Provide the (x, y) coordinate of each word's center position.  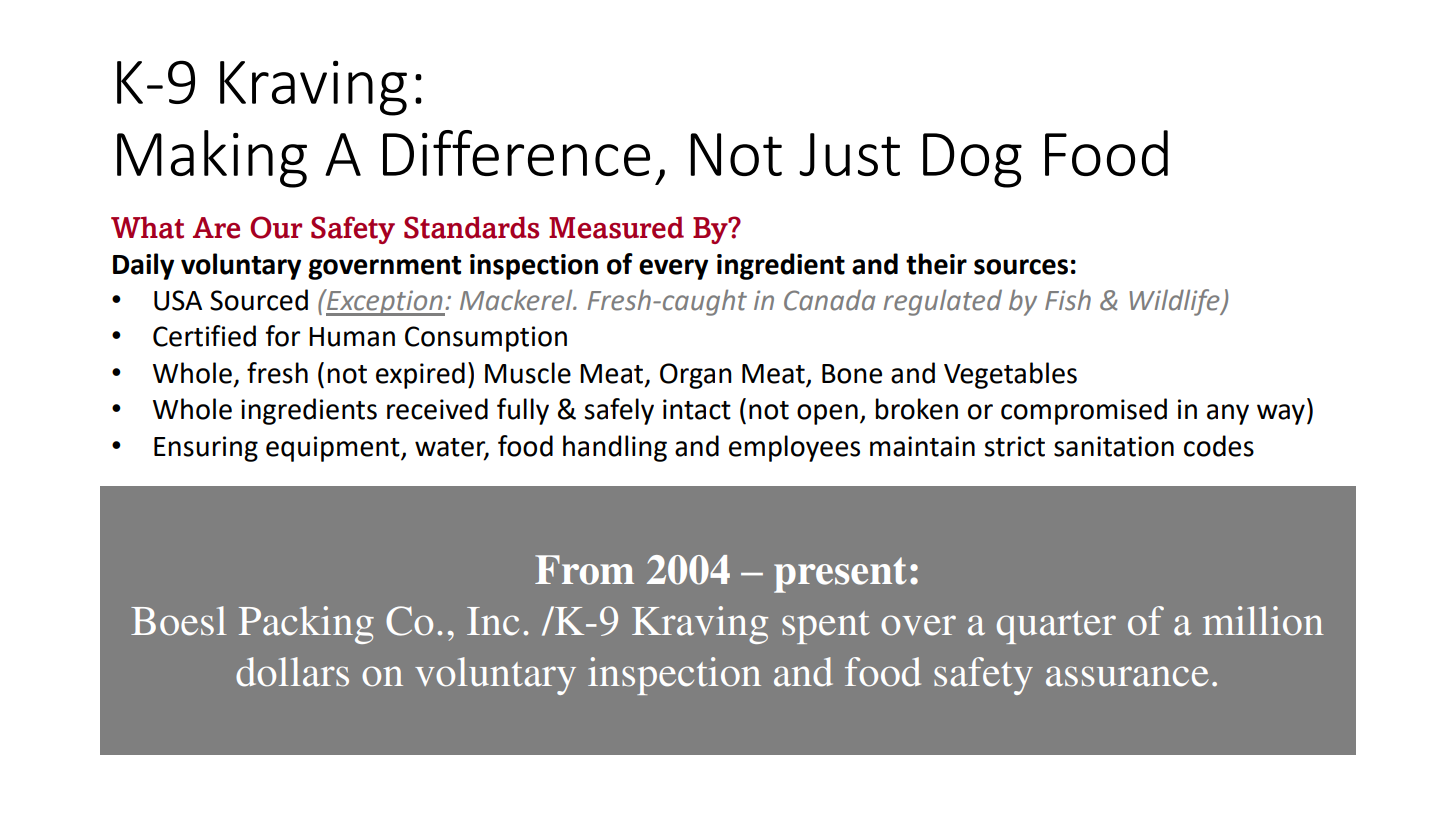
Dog (972, 160)
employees (794, 448)
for (282, 336)
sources (1021, 267)
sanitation (1114, 446)
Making (212, 159)
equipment (334, 449)
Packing (306, 625)
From (584, 570)
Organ (696, 376)
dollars (292, 672)
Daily (143, 266)
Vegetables (1010, 375)
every (673, 269)
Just (849, 154)
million (1263, 621)
